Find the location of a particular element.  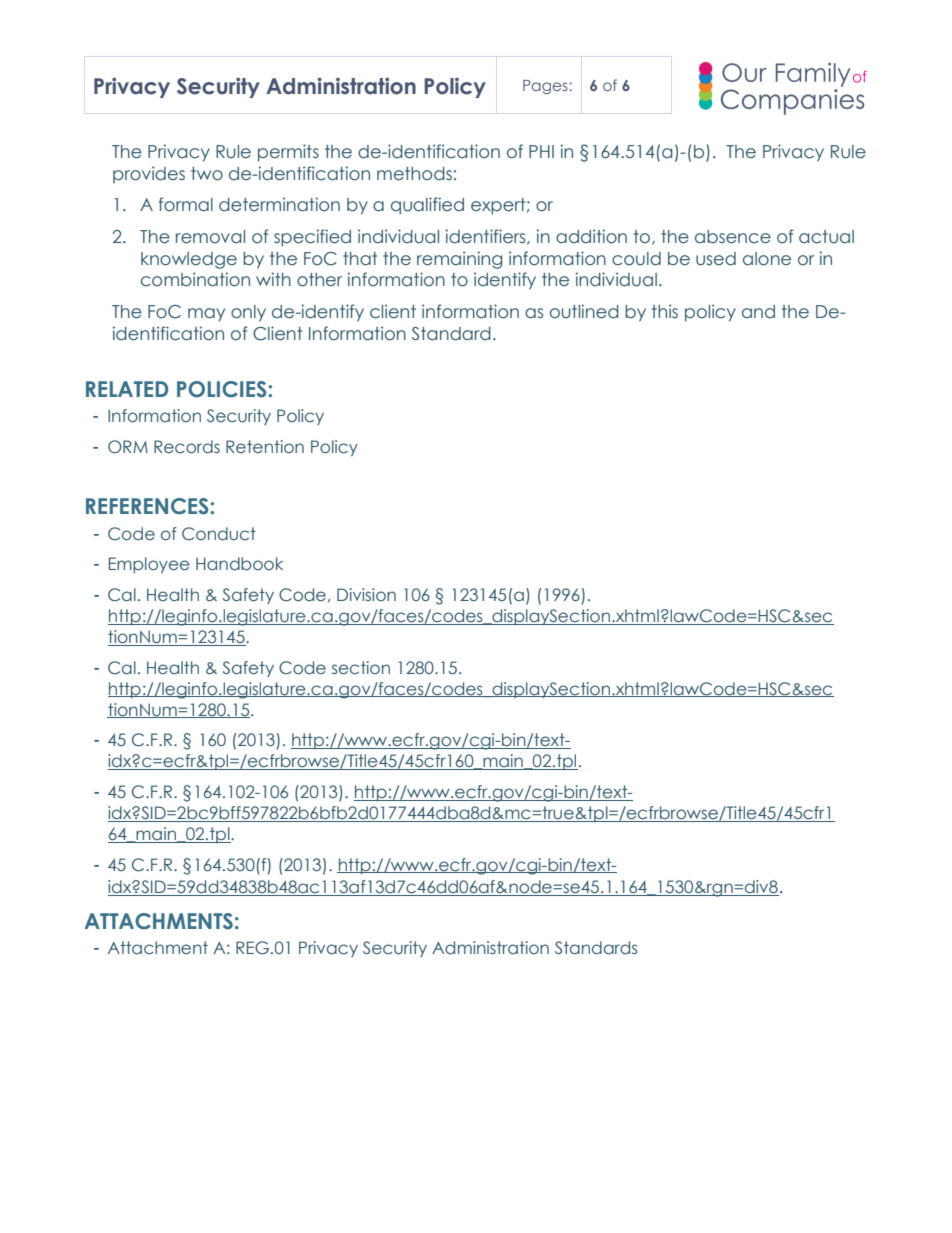

Retention is located at coordinates (265, 446).
